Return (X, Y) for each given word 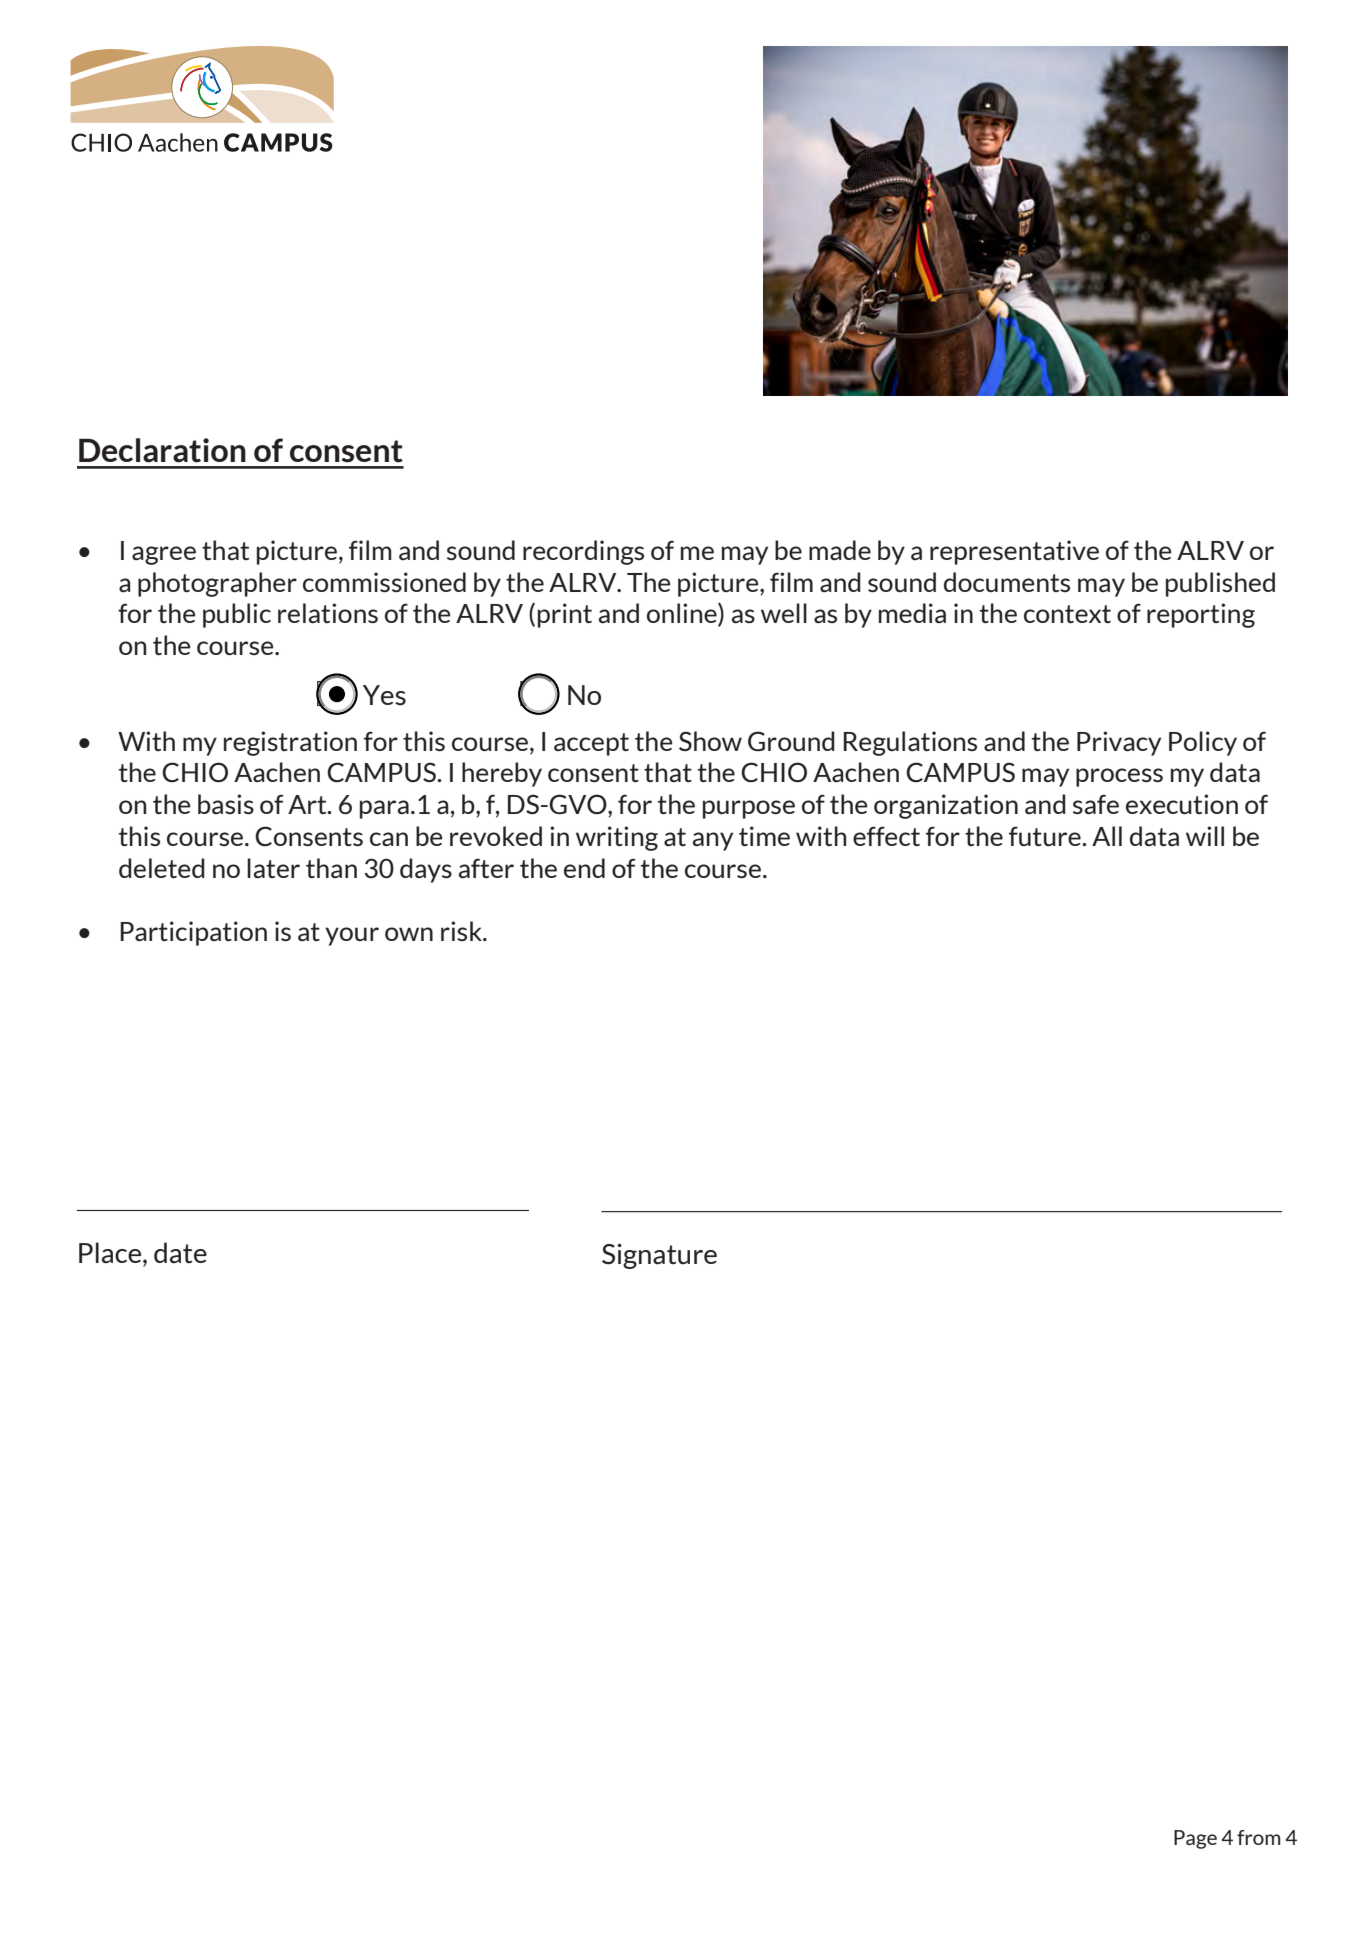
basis (226, 804)
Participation (193, 933)
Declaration (162, 450)
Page (1195, 1839)
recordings (583, 552)
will (1205, 836)
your (352, 936)
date (180, 1252)
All (1107, 836)
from (1258, 1837)
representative (1014, 552)
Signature (659, 1256)
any (713, 841)
